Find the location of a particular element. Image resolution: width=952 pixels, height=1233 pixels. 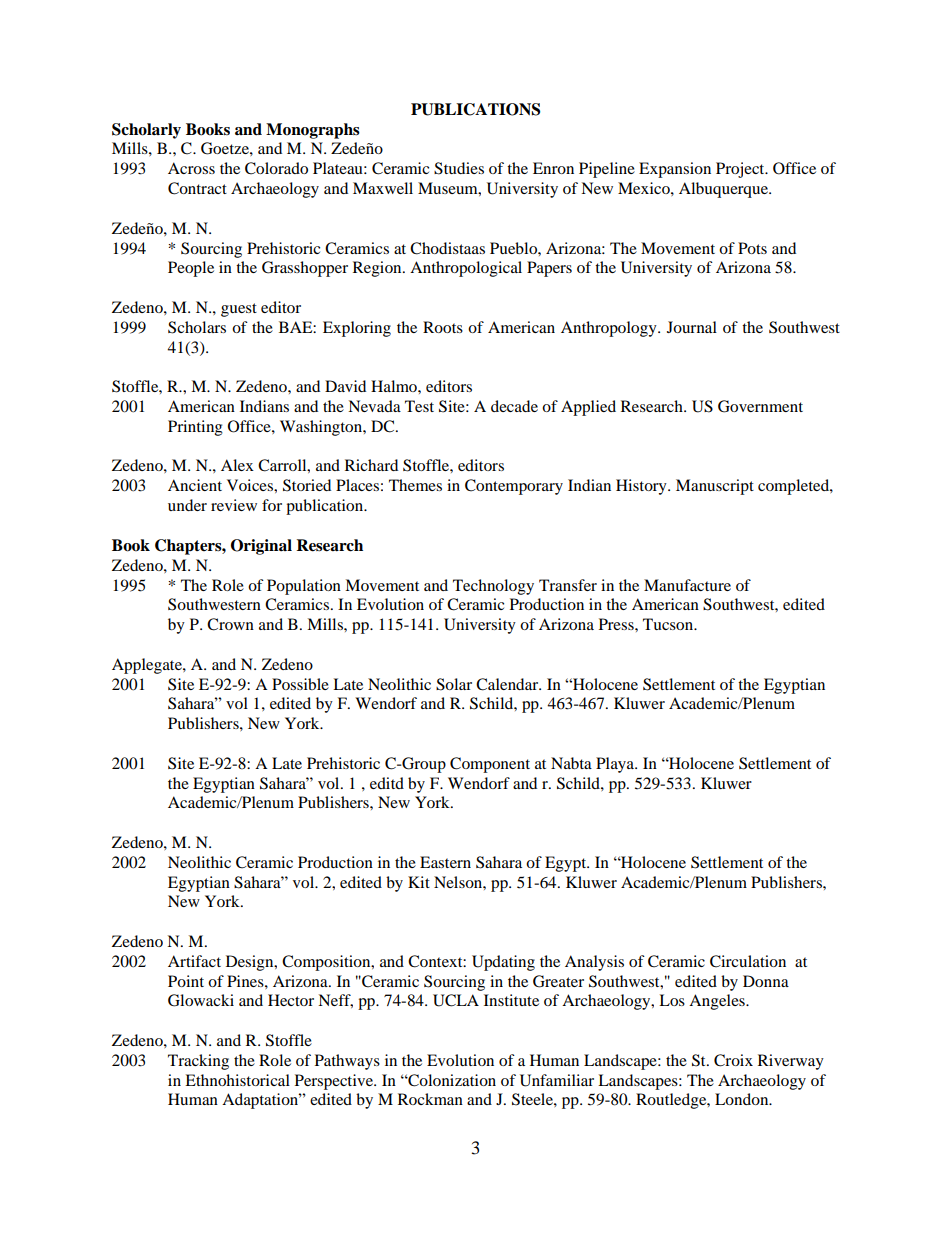

Tucson is located at coordinates (669, 624).
